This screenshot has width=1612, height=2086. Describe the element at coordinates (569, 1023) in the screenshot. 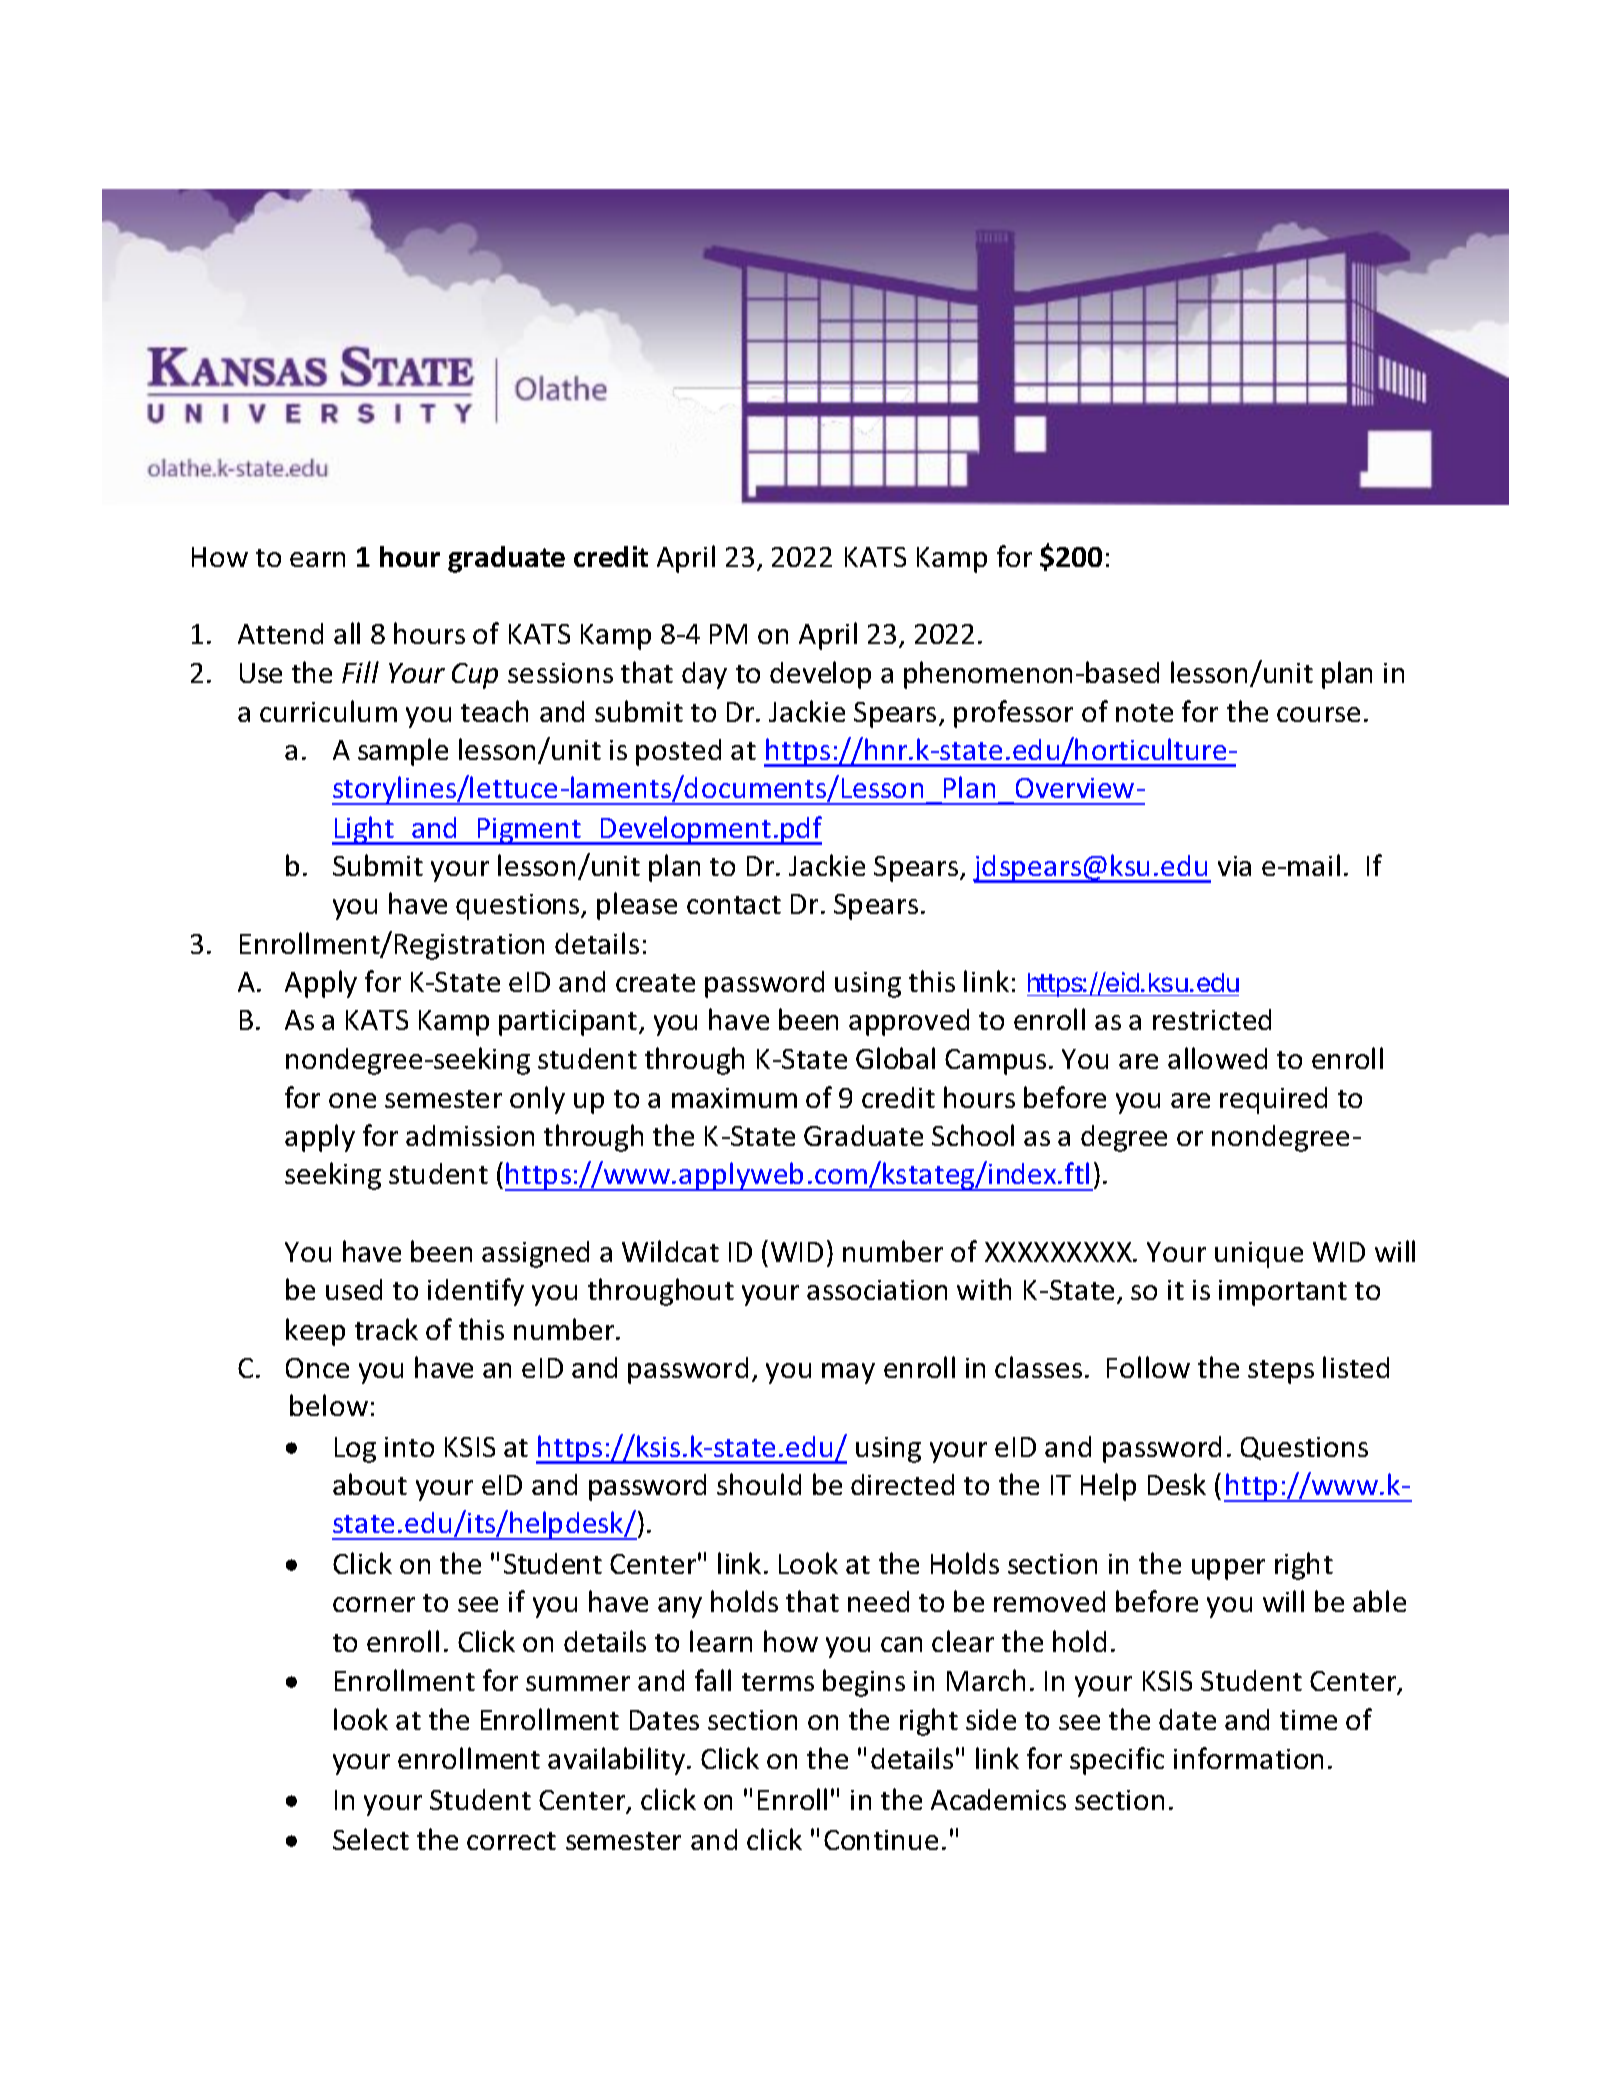

I see `participant` at that location.
